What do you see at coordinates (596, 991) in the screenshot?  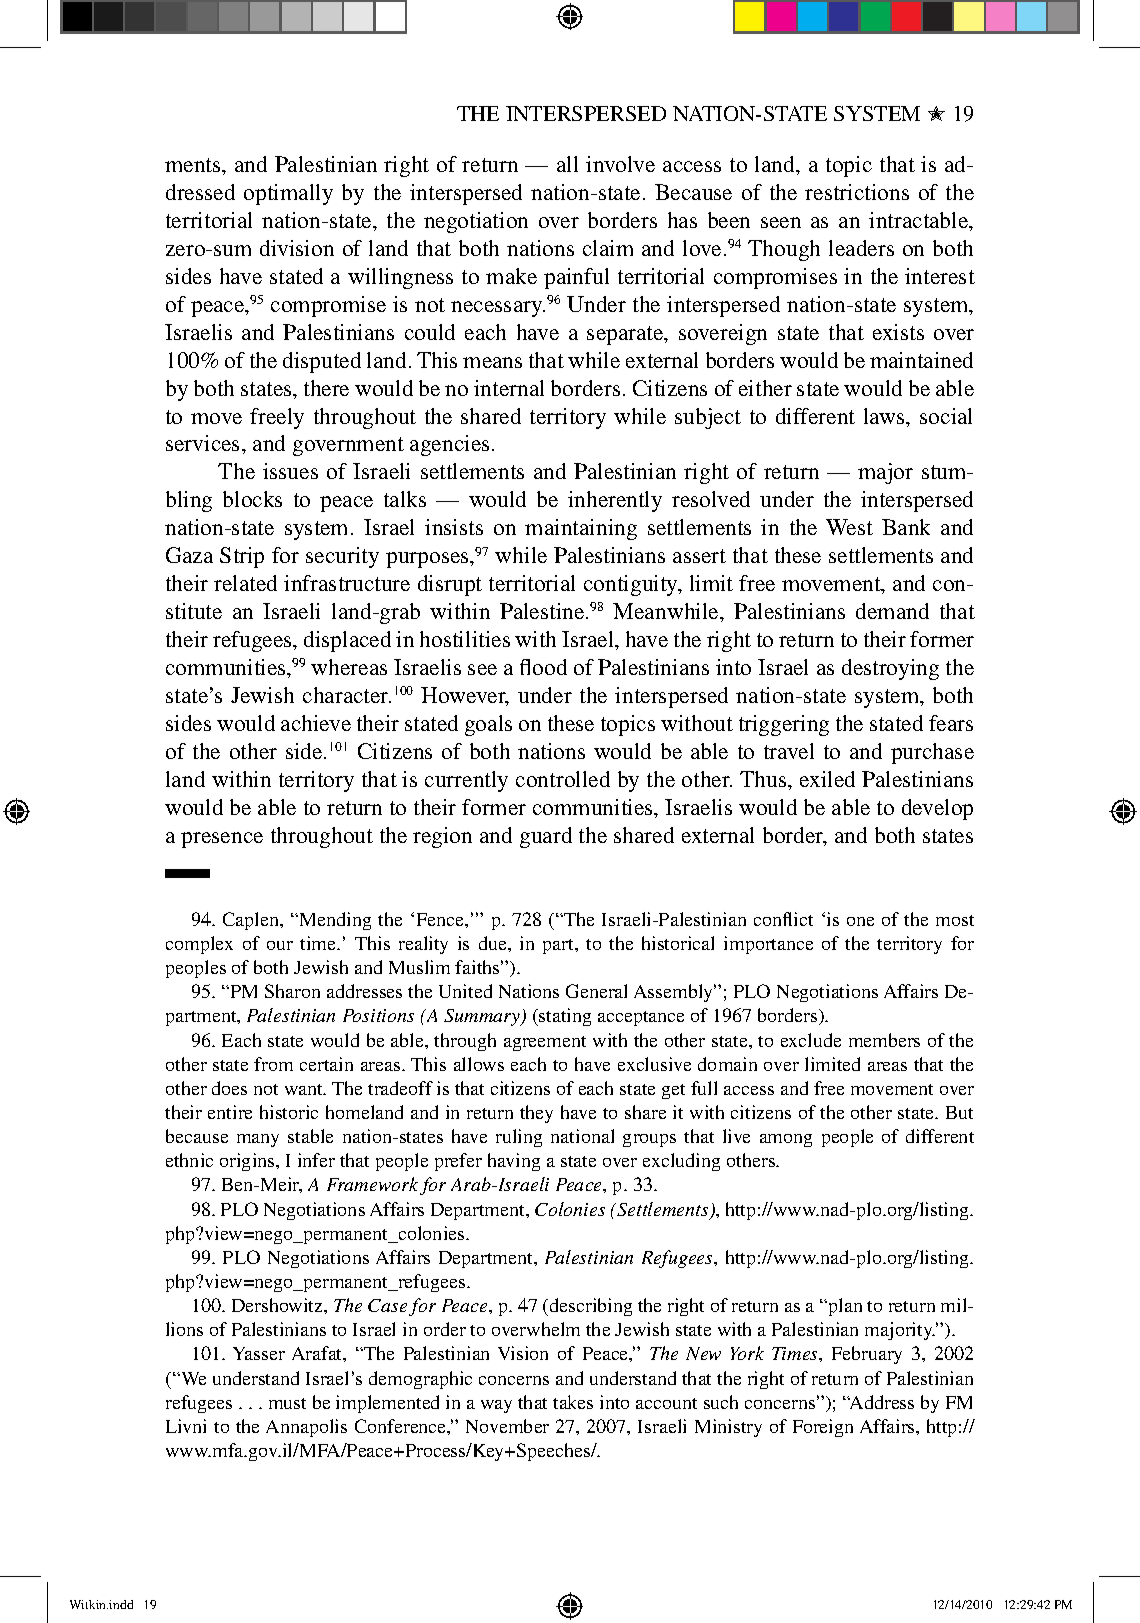 I see `General` at bounding box center [596, 991].
